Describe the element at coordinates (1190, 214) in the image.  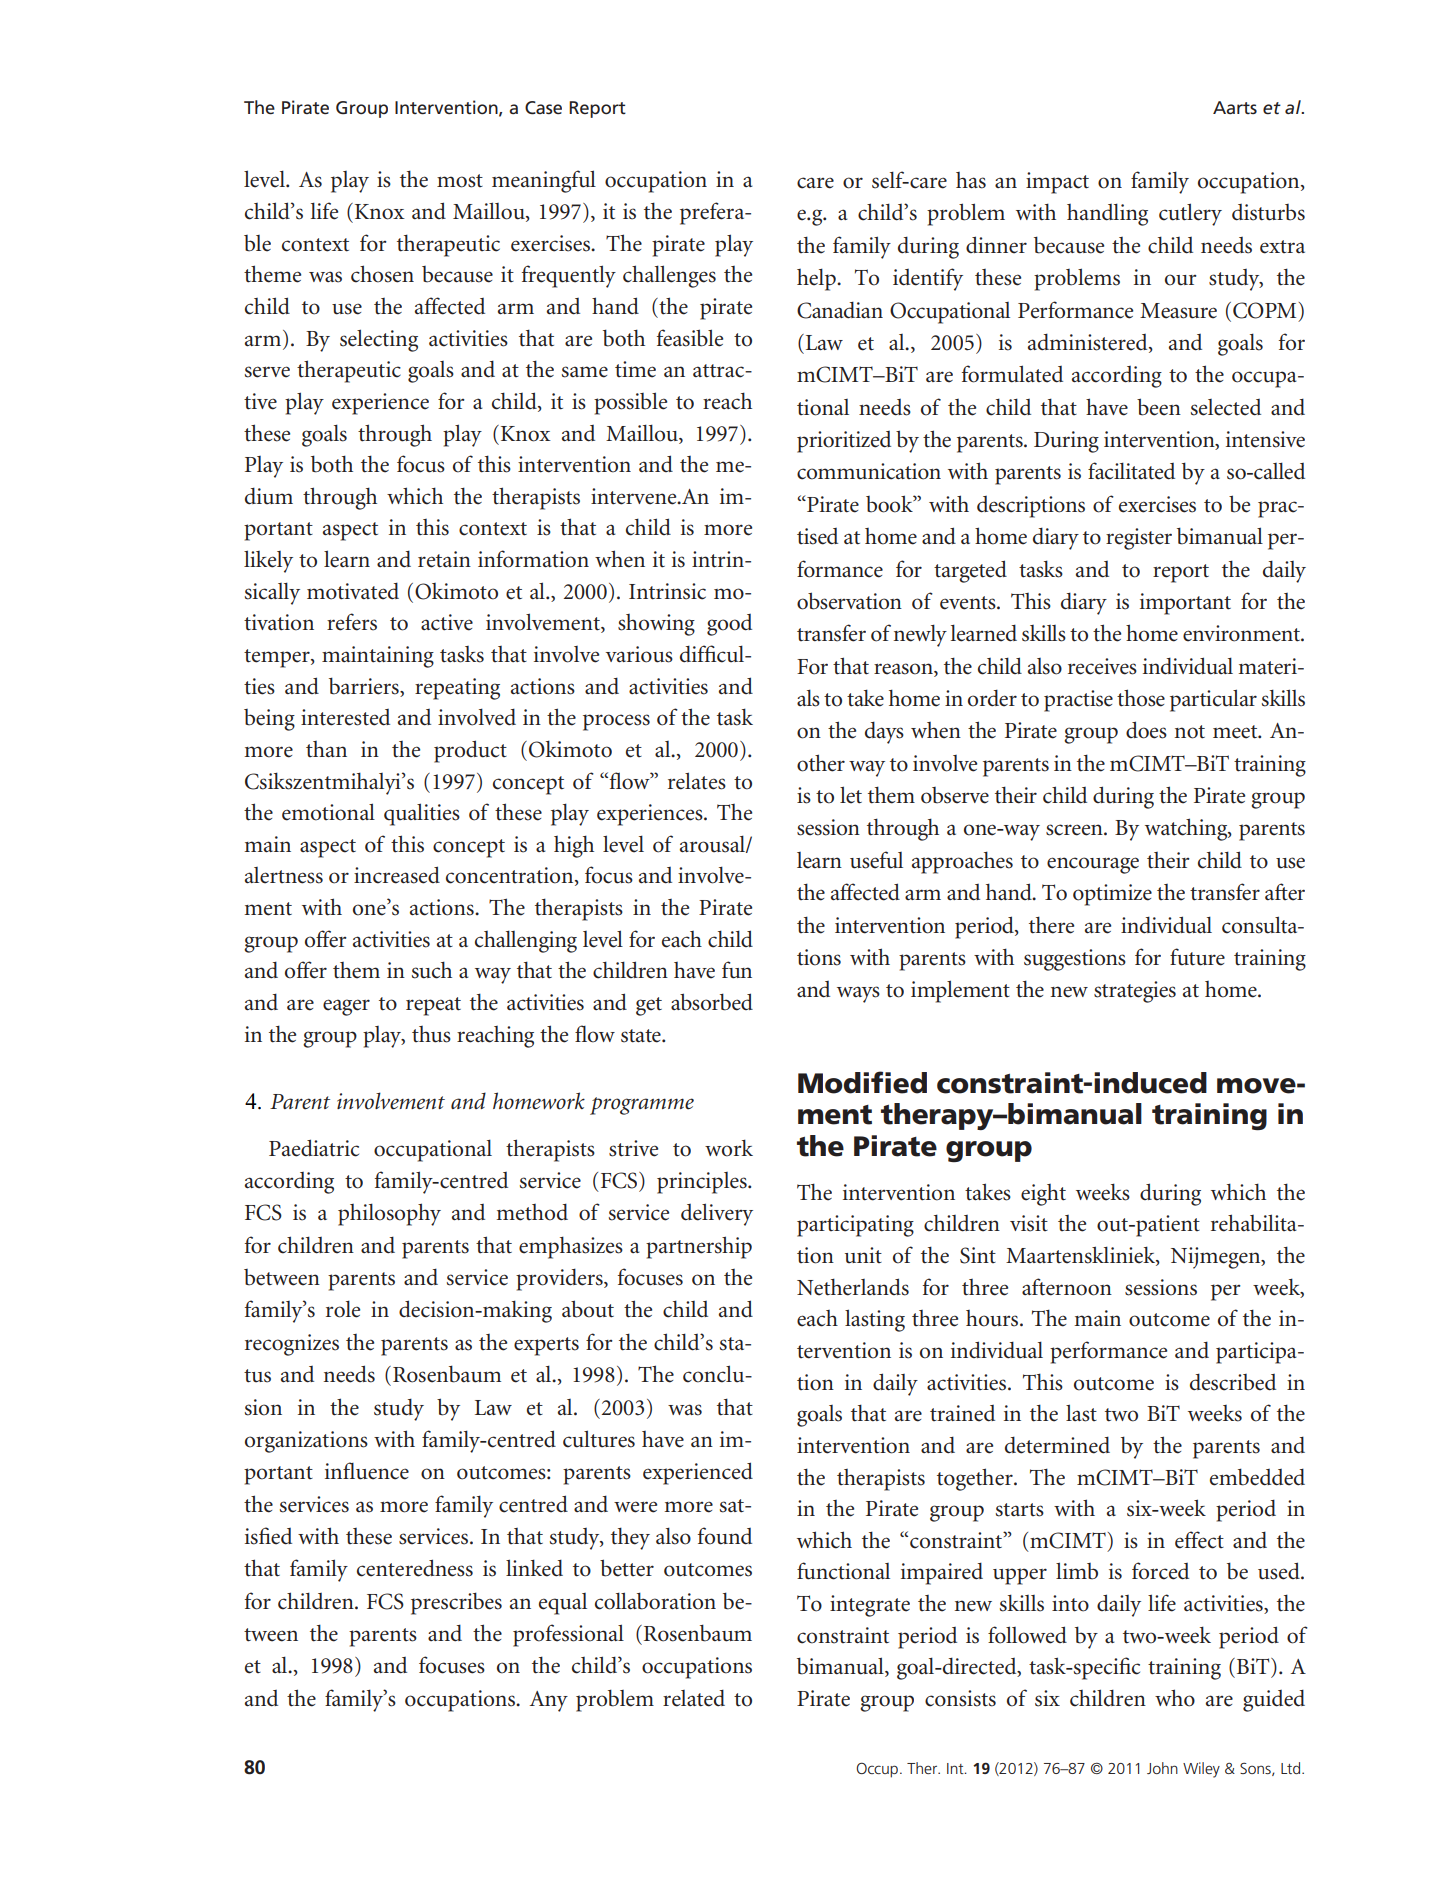
I see `cutlery` at that location.
